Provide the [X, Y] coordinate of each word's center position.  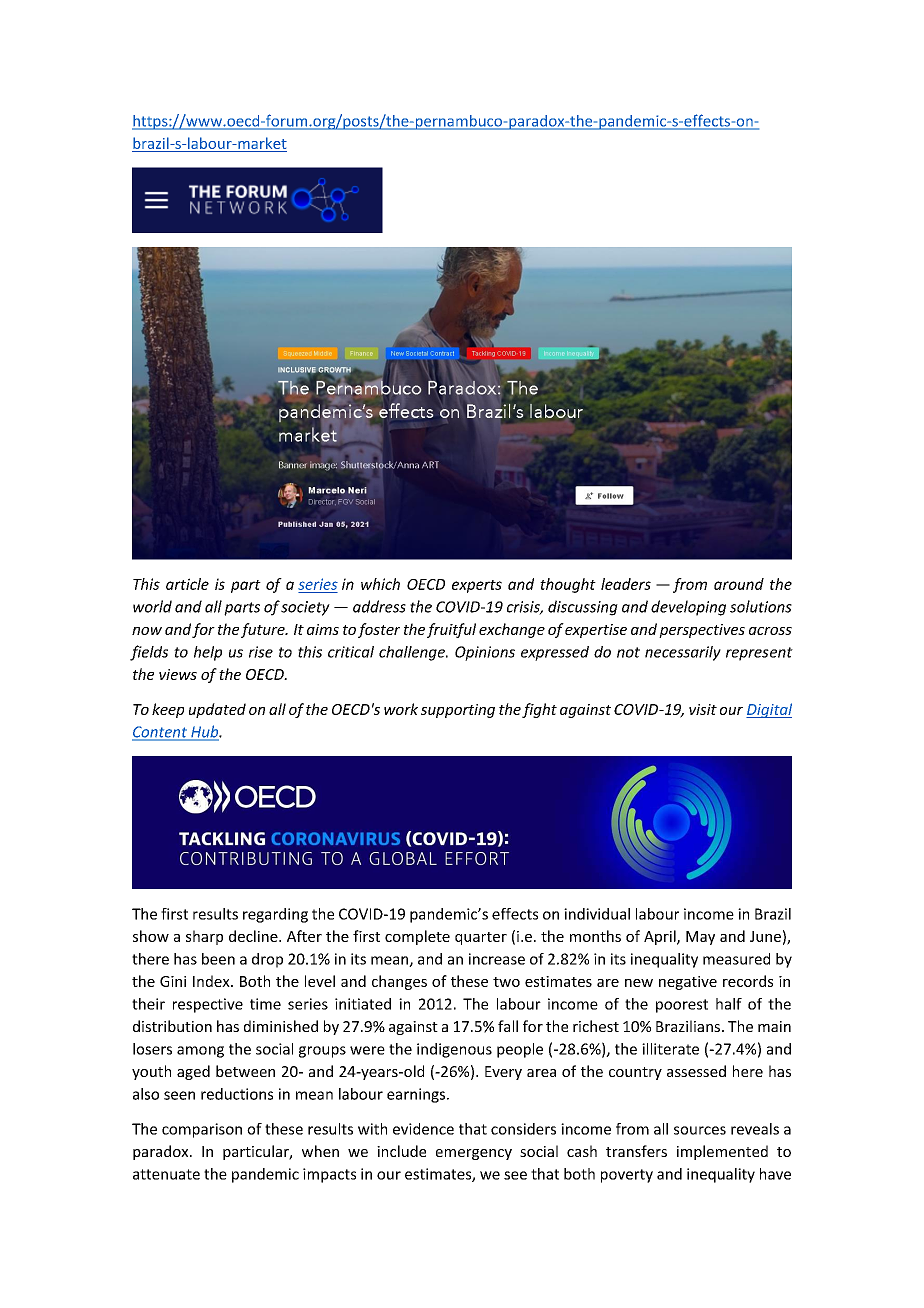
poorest [682, 1006]
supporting [458, 711]
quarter [481, 938]
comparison [202, 1130]
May [700, 938]
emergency [474, 1154]
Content [160, 733]
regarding [275, 915]
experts [477, 586]
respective [208, 1005]
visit [703, 709]
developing [688, 608]
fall [508, 1026]
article [187, 584]
